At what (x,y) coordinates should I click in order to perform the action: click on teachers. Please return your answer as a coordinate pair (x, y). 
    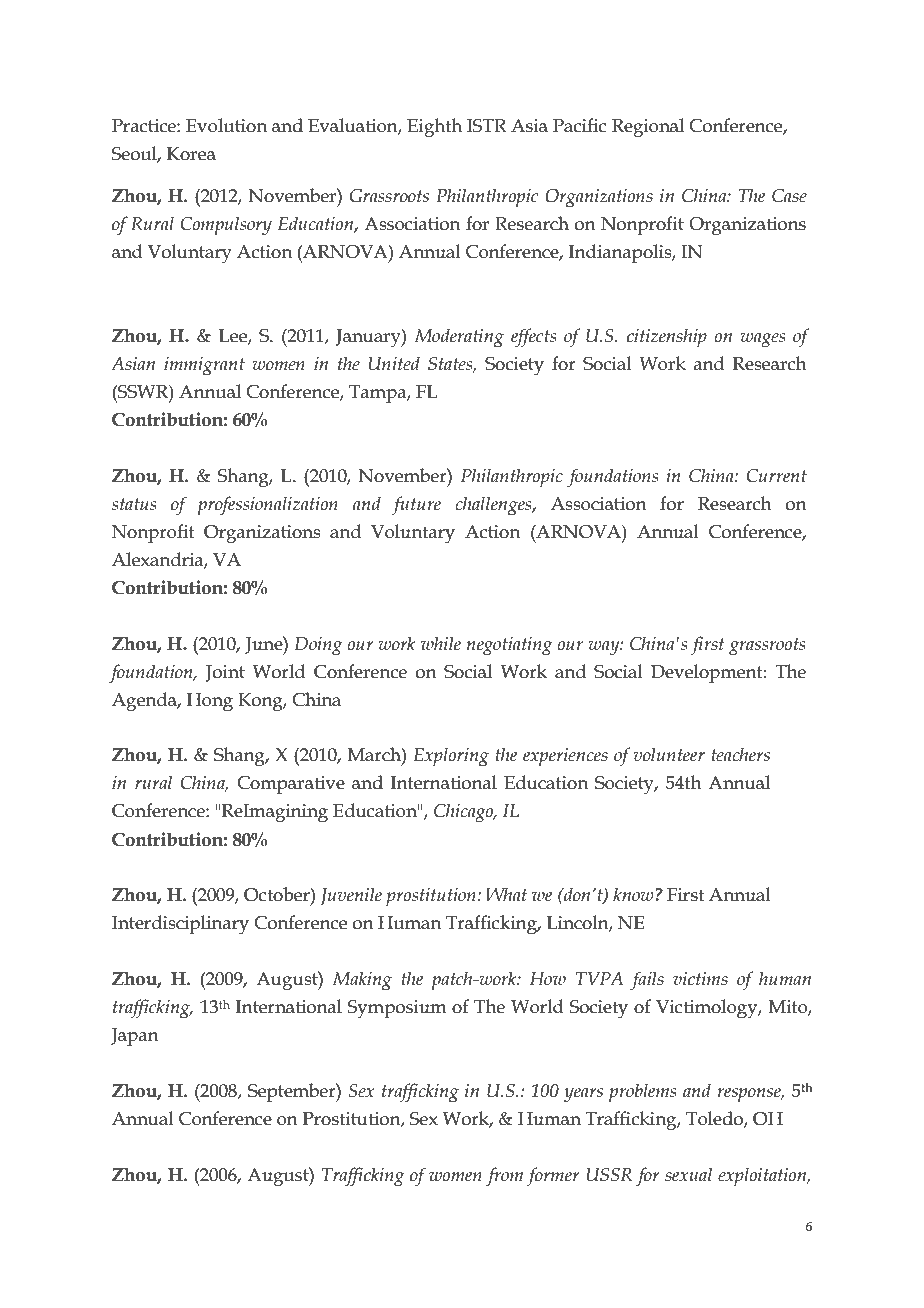
    Looking at the image, I should click on (740, 754).
